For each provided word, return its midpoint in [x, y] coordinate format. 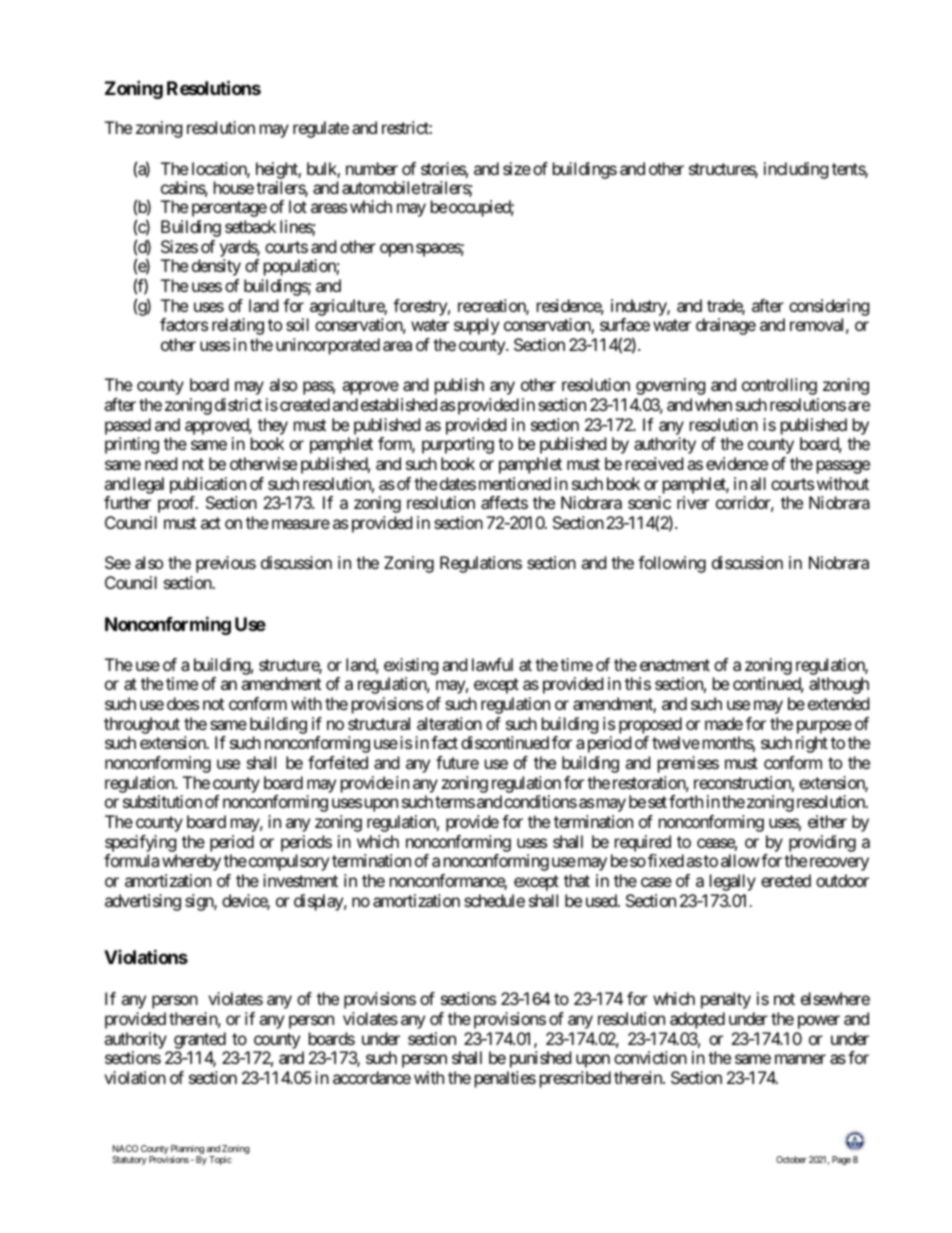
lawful [492, 664]
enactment [675, 665]
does [183, 703]
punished [540, 1059]
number [372, 168]
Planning [187, 1151]
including [796, 170]
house [234, 187]
